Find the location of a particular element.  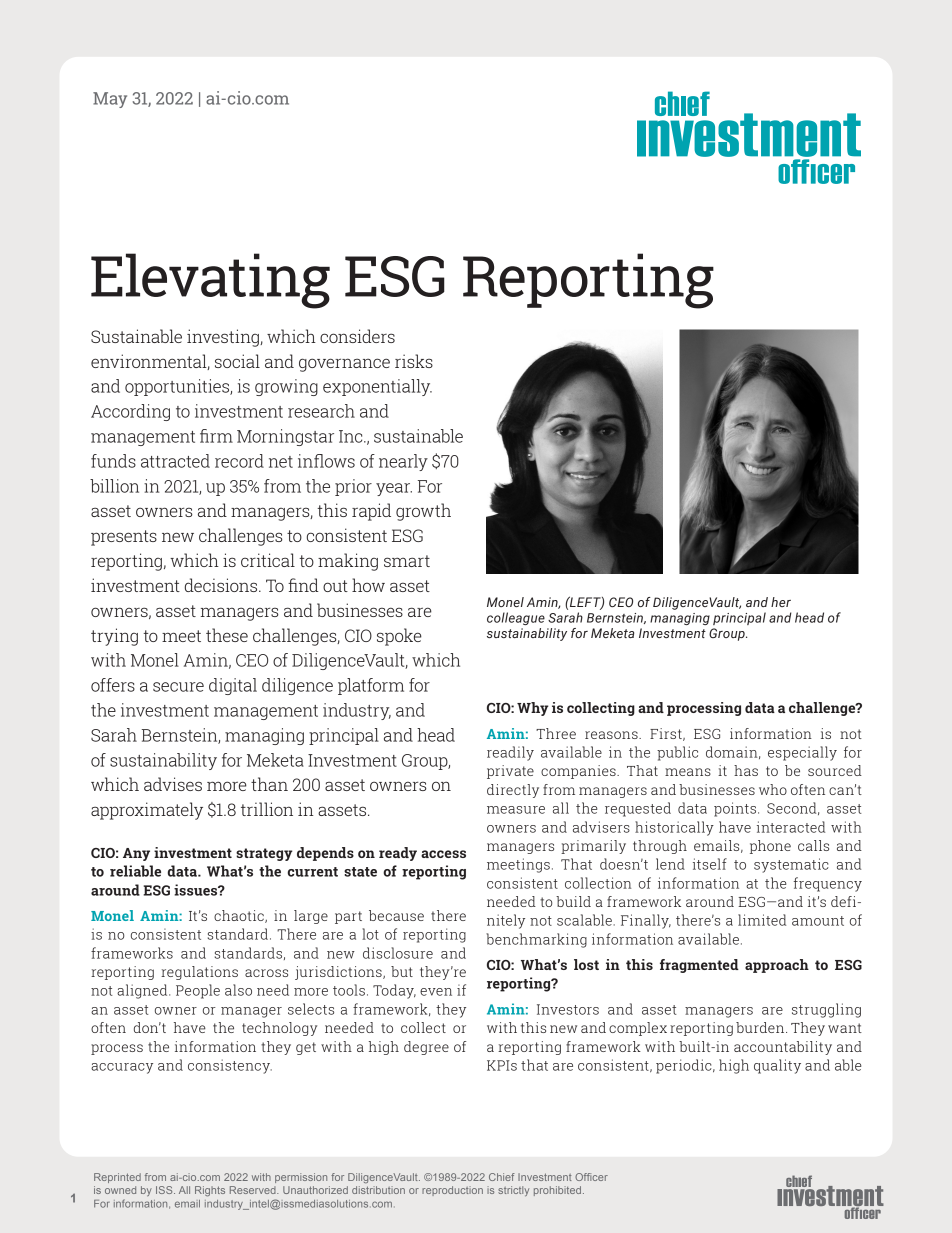

advises is located at coordinates (173, 784).
